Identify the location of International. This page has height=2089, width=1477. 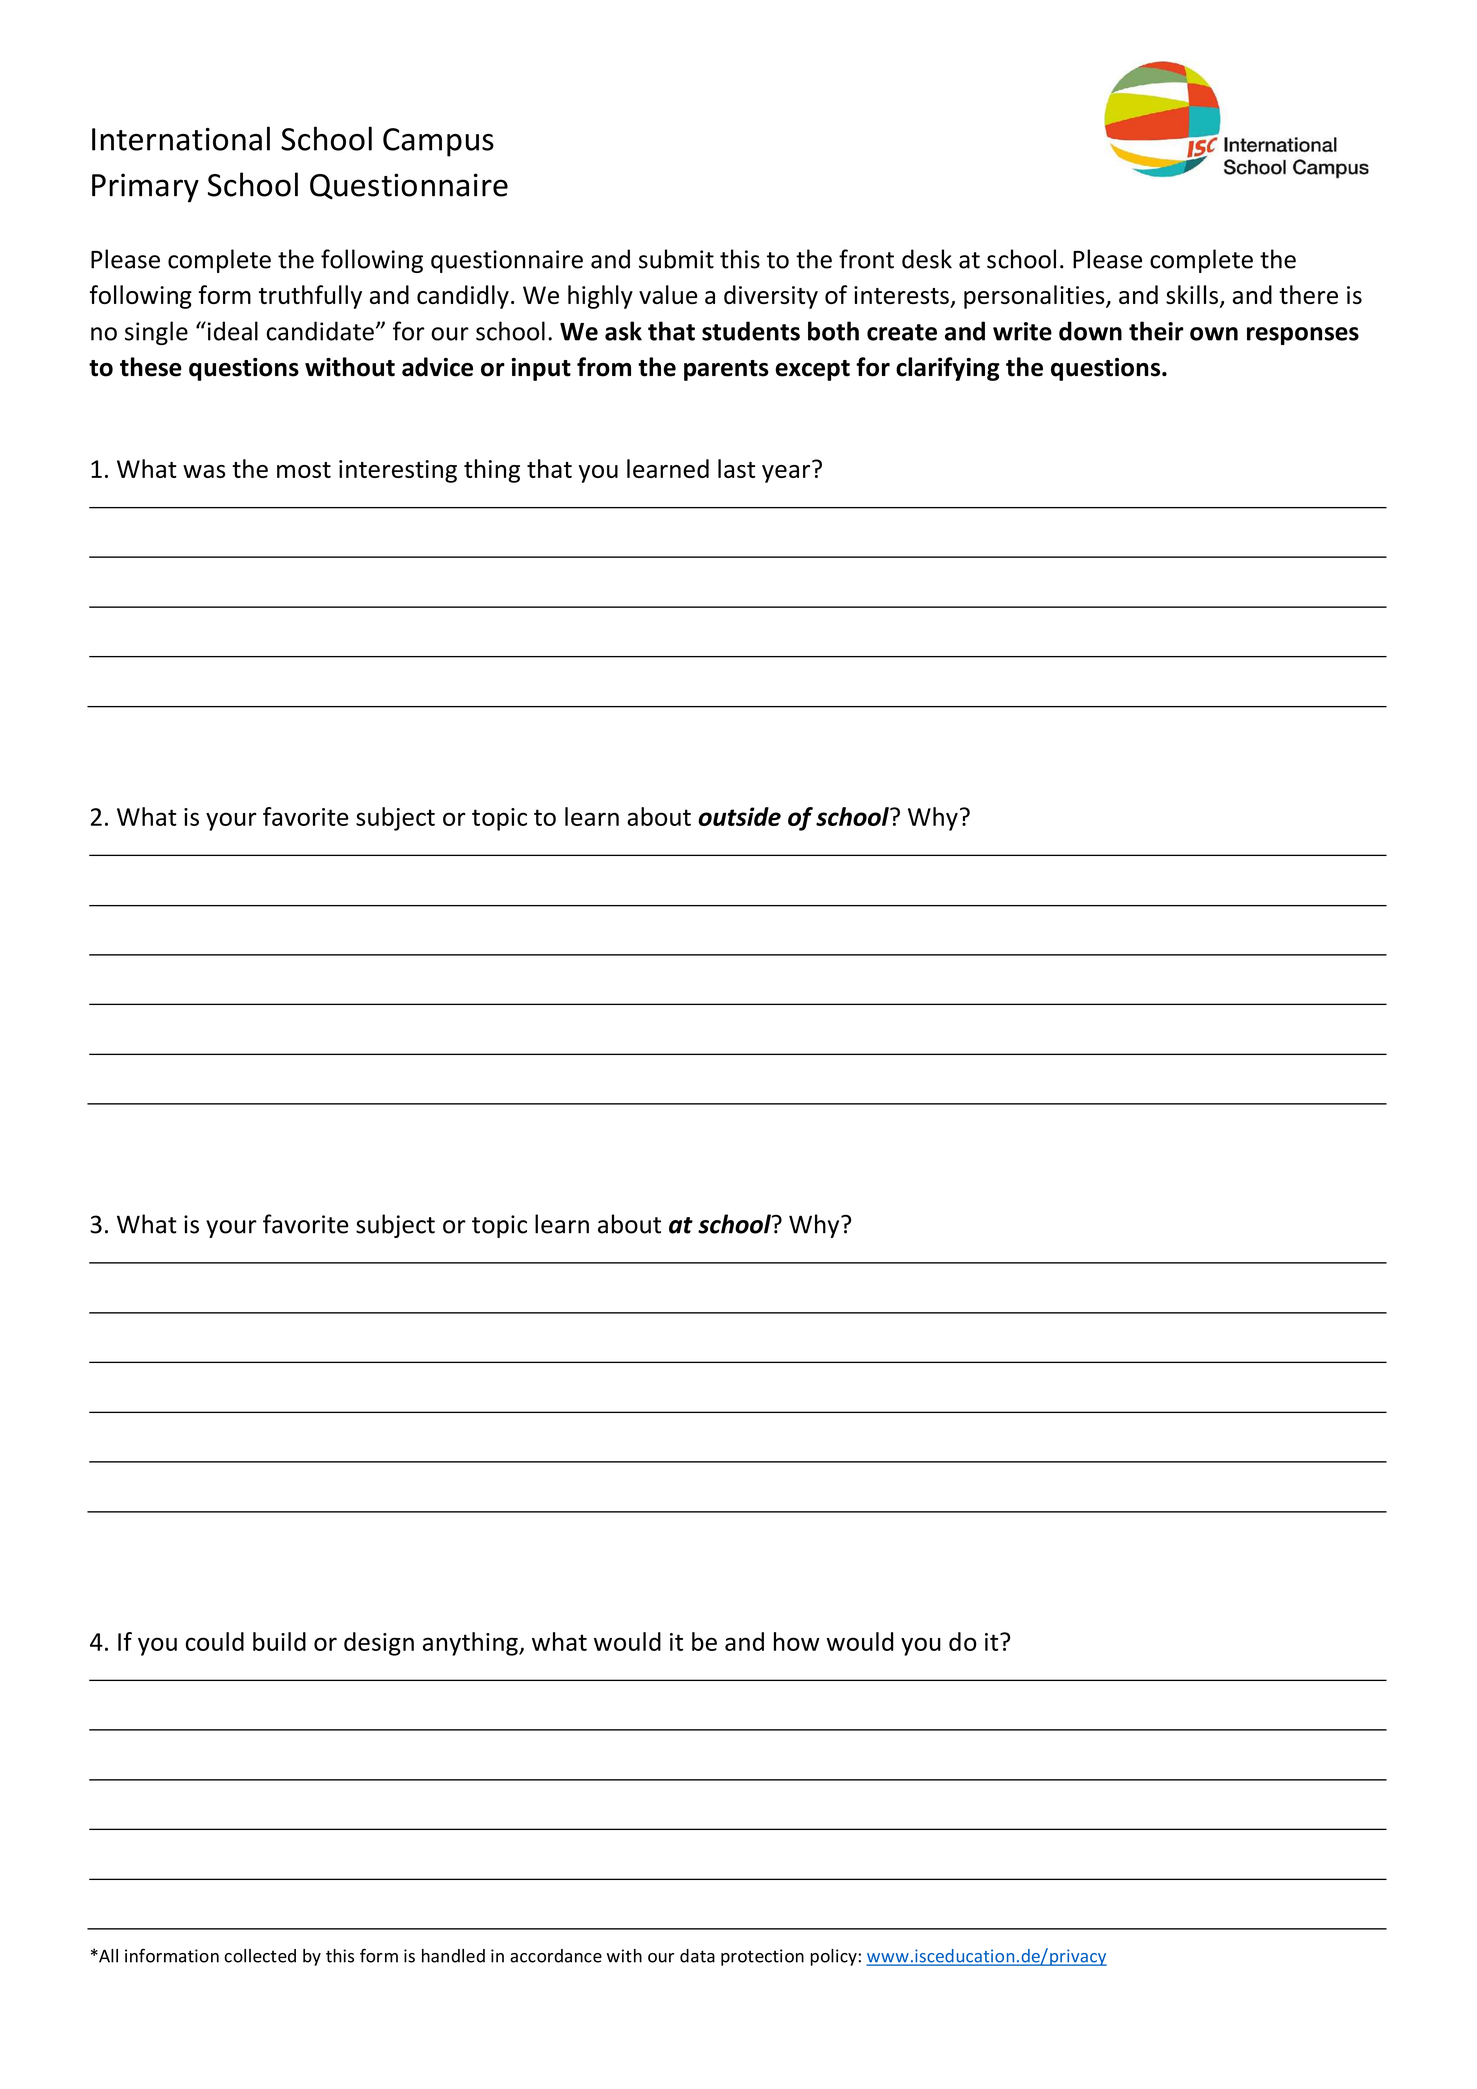
(181, 138).
